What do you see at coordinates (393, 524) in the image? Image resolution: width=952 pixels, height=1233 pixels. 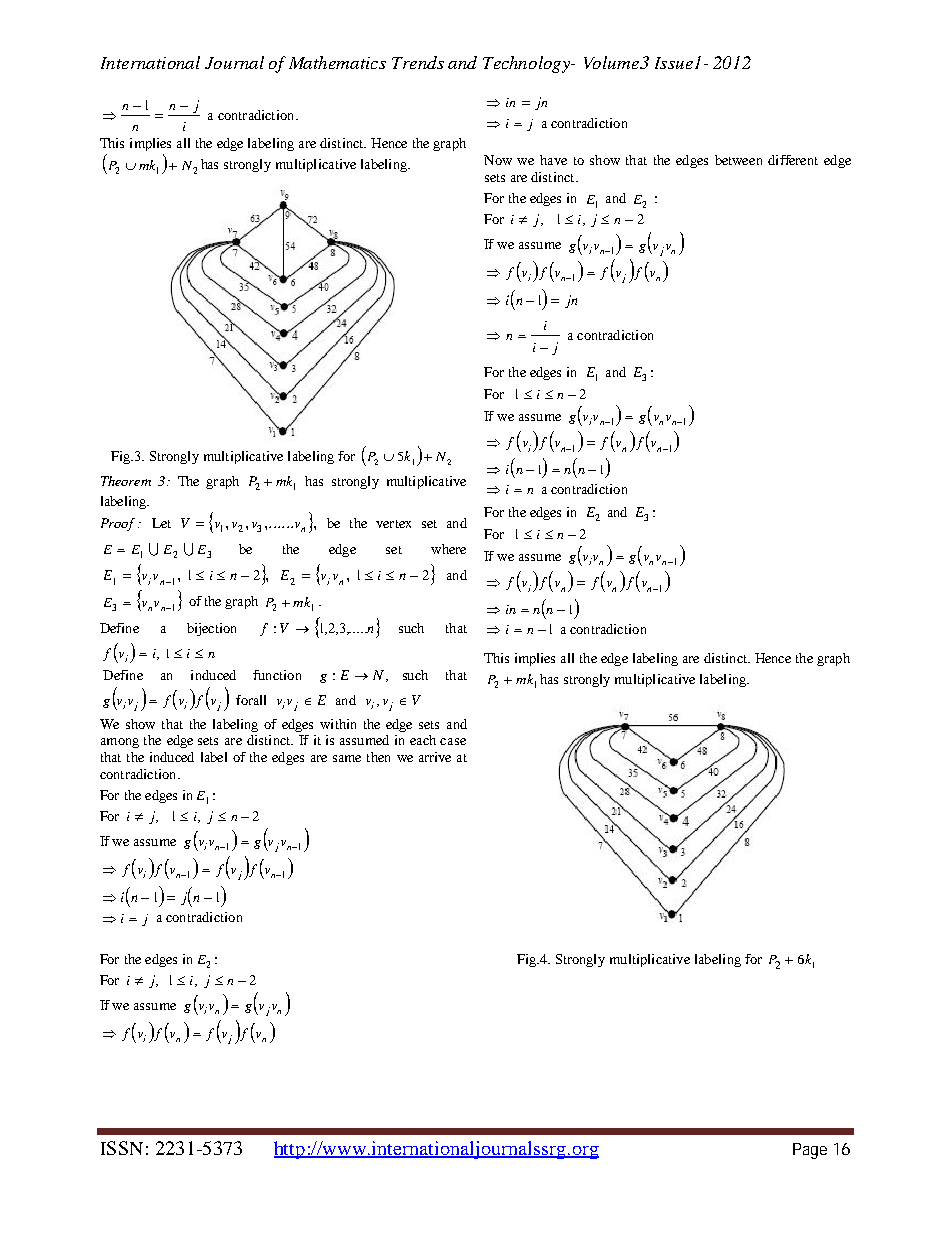 I see `vertex` at bounding box center [393, 524].
